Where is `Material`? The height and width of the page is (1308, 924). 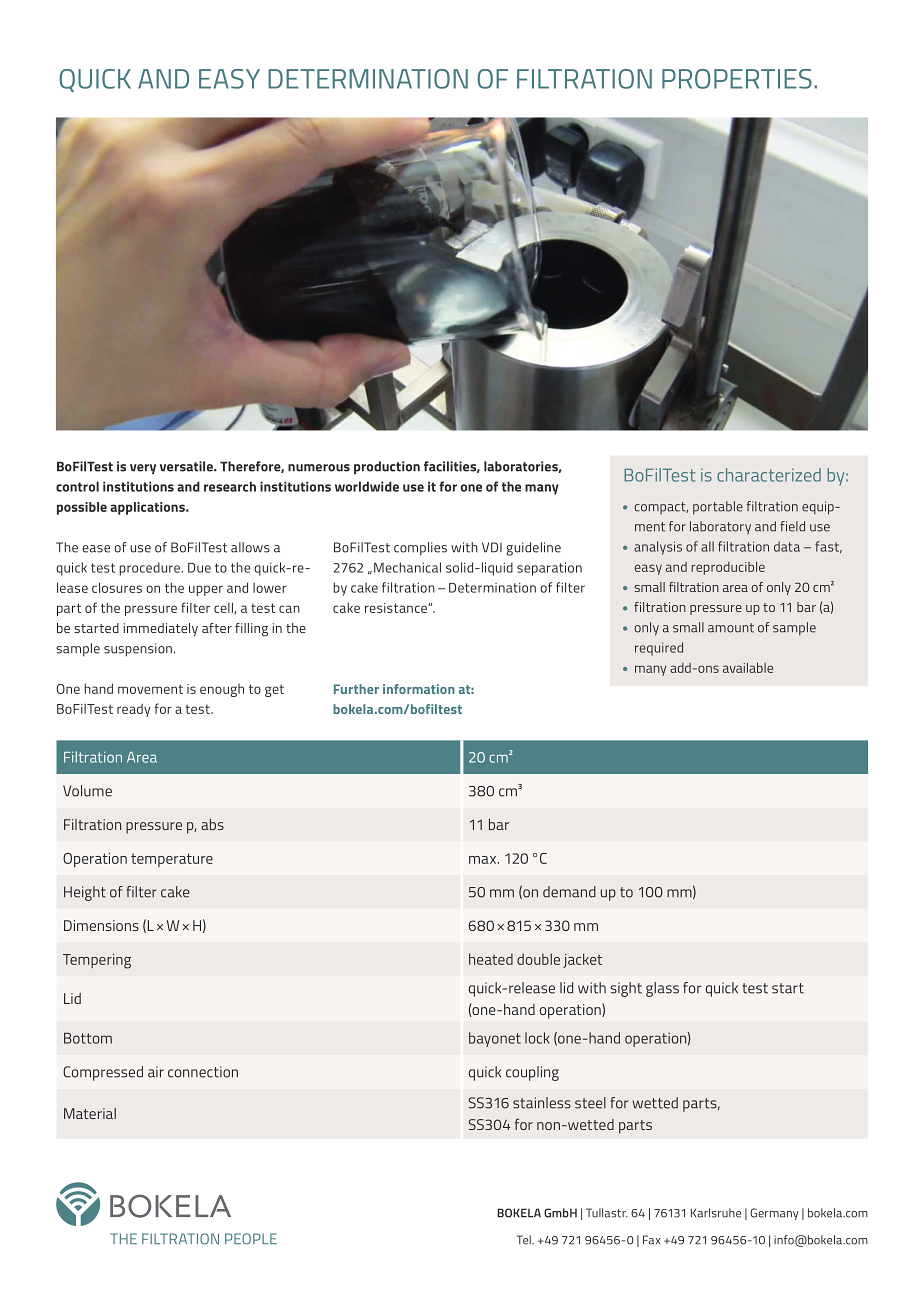
Material is located at coordinates (90, 1113).
